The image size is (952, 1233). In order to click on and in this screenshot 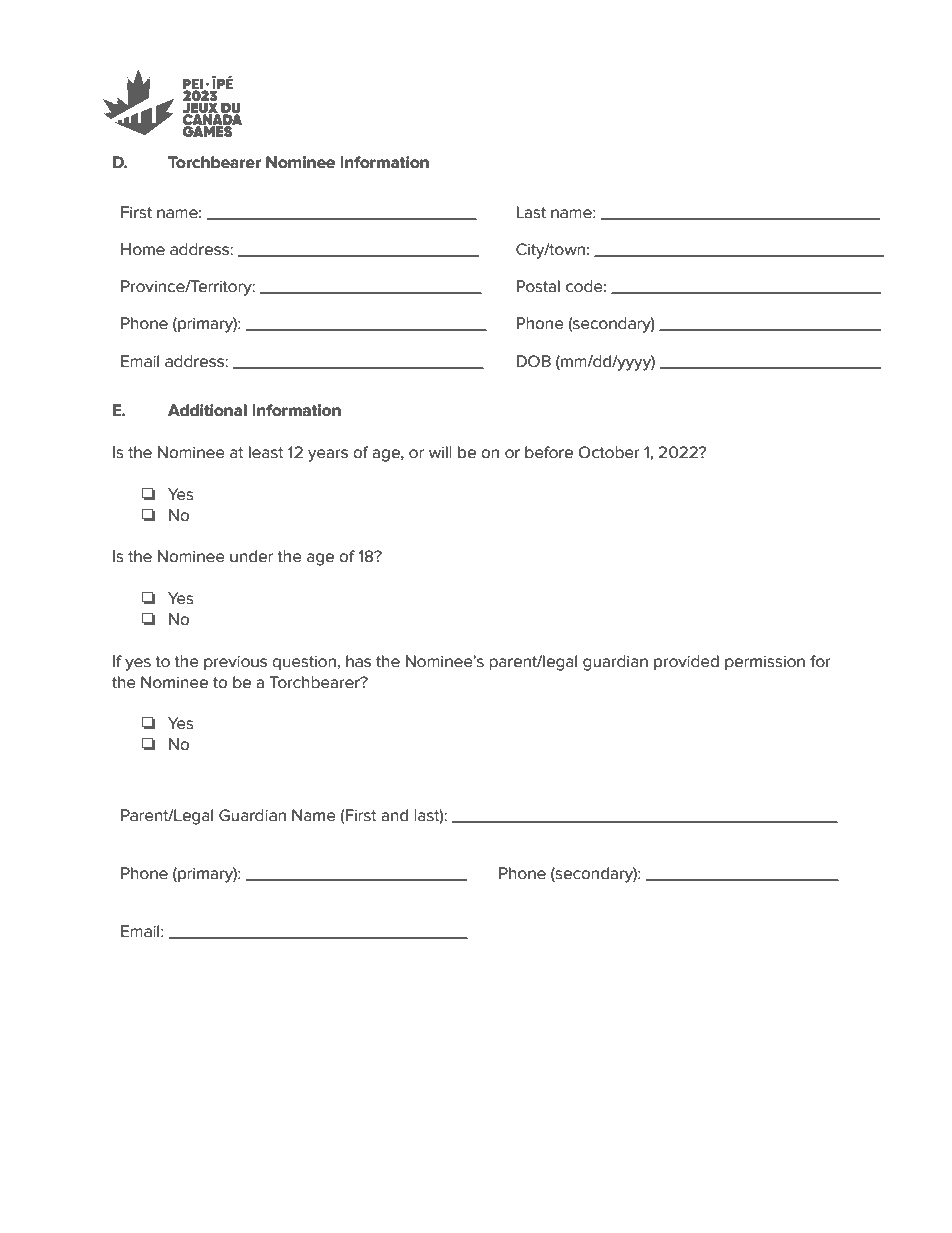, I will do `click(394, 815)`.
